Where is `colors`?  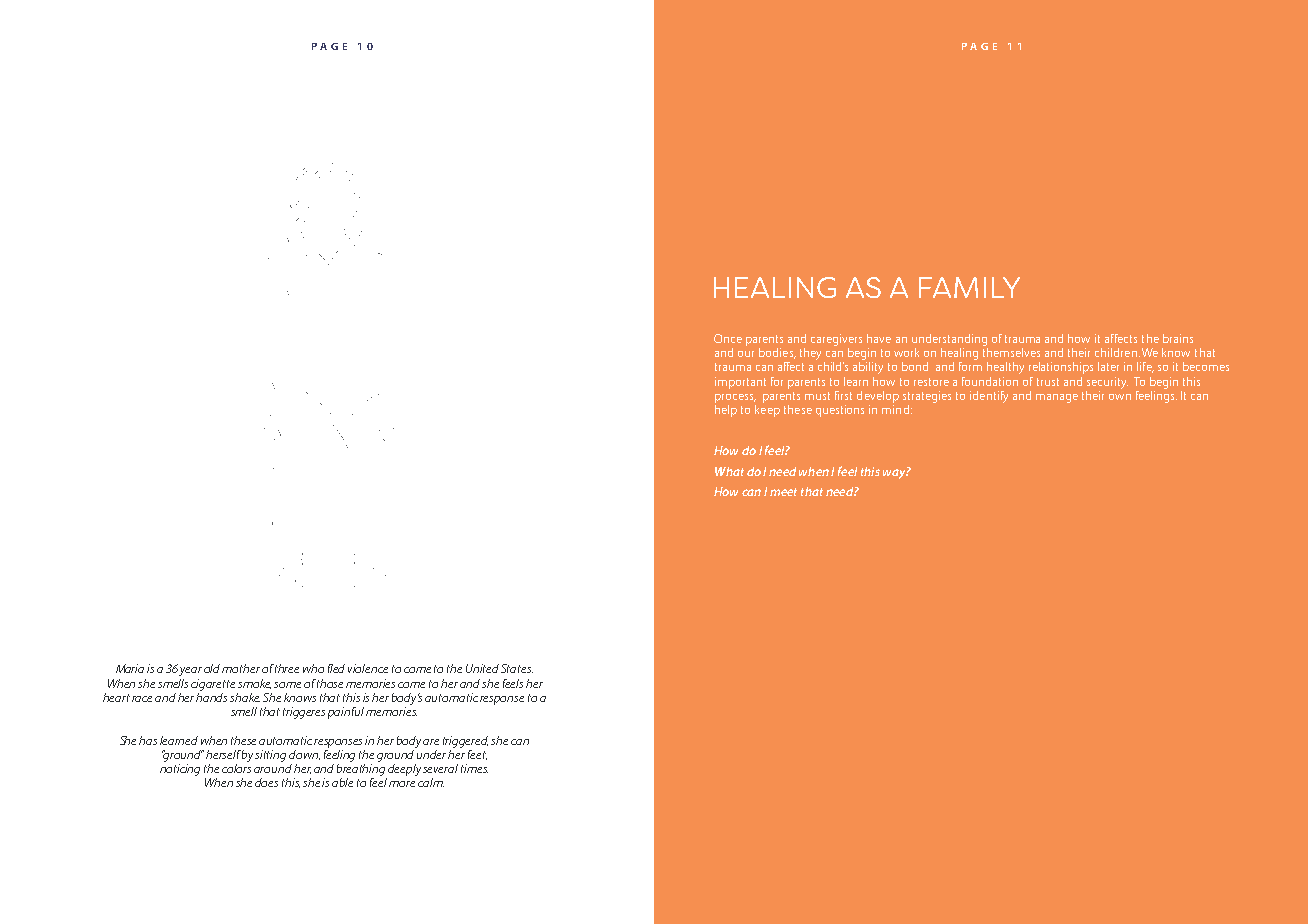
colors is located at coordinates (236, 767).
